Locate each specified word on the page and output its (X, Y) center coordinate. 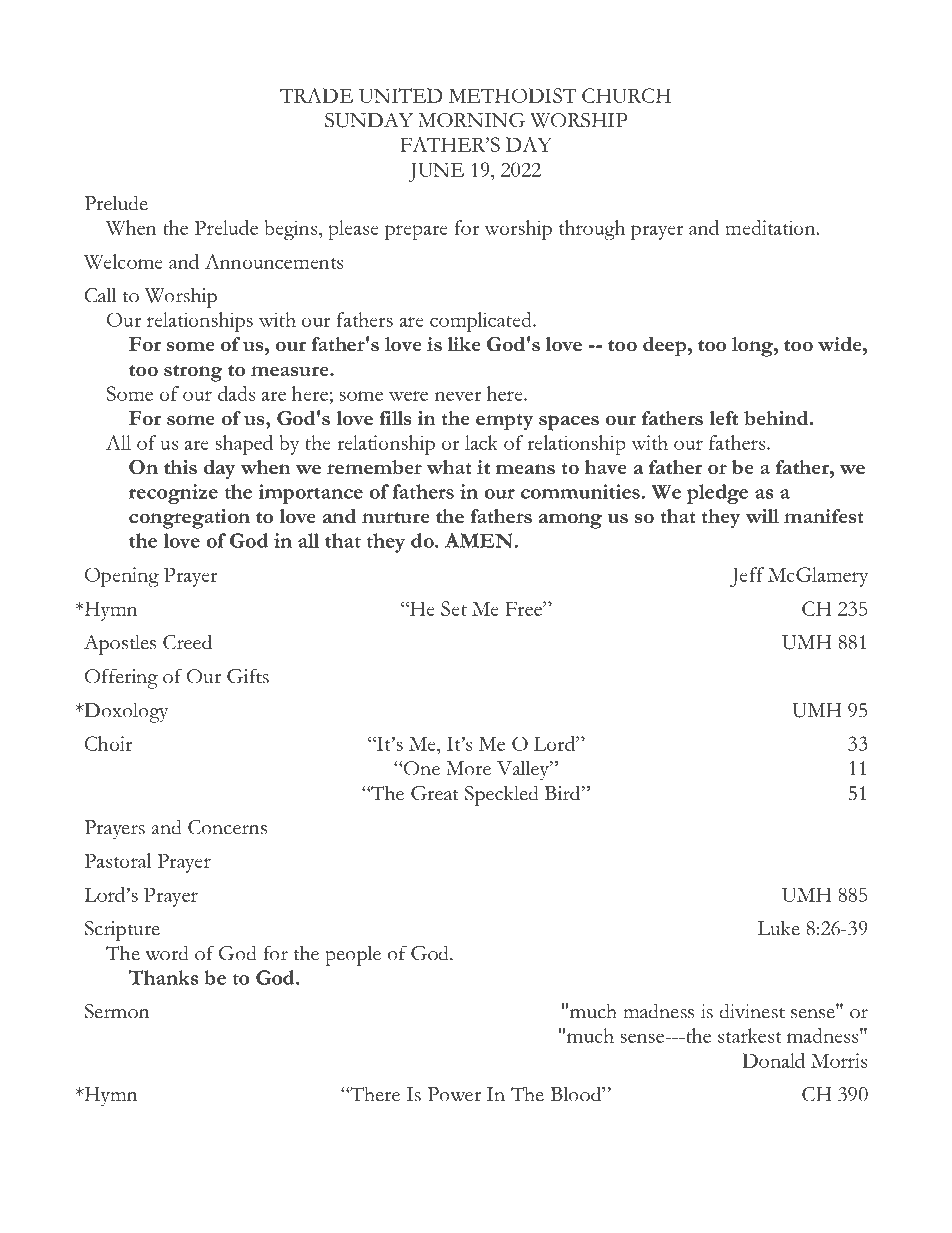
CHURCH (626, 95)
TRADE (316, 95)
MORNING (471, 120)
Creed (187, 642)
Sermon (117, 1011)
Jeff (747, 577)
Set (454, 608)
